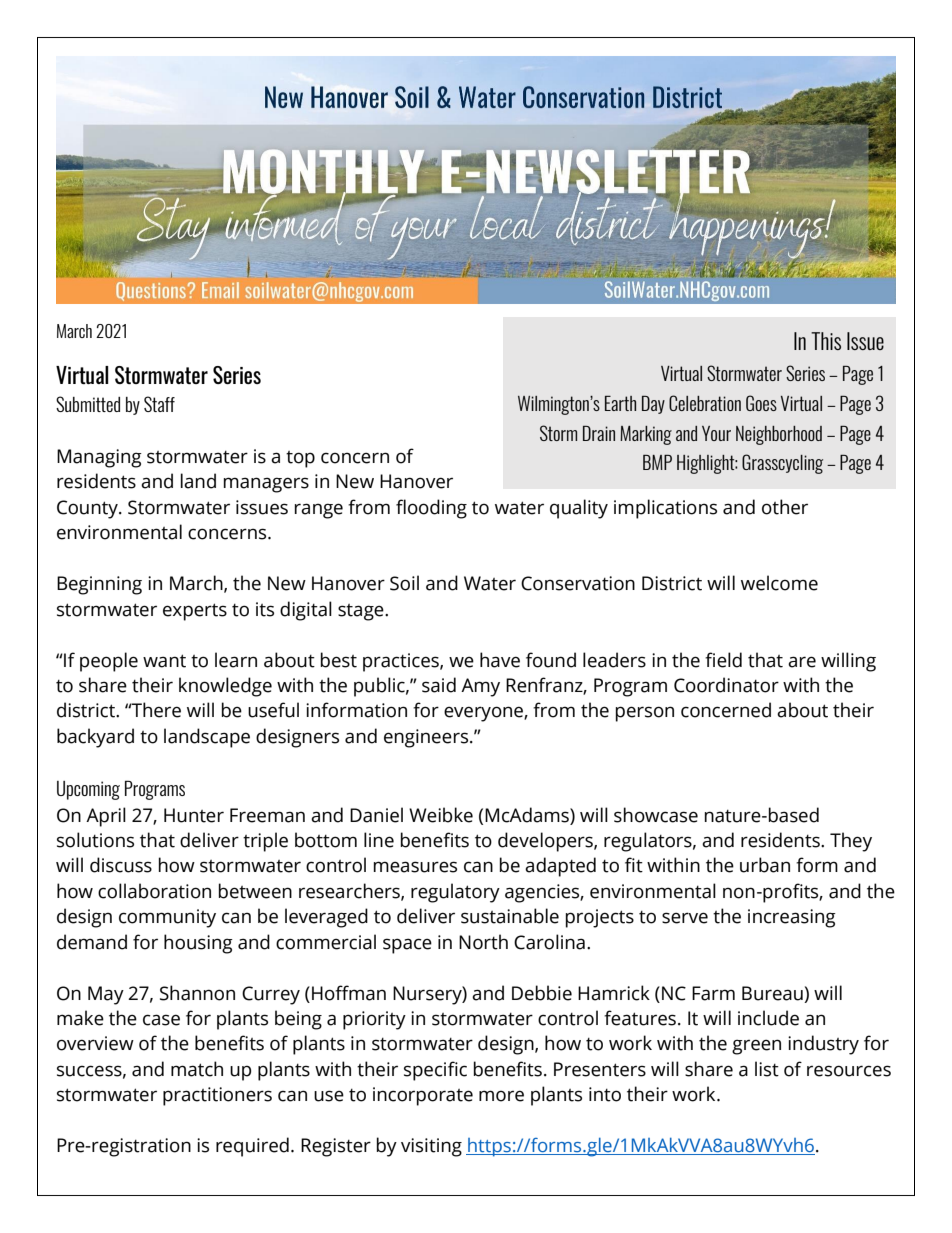  I want to click on practitioners, so click(217, 1096).
